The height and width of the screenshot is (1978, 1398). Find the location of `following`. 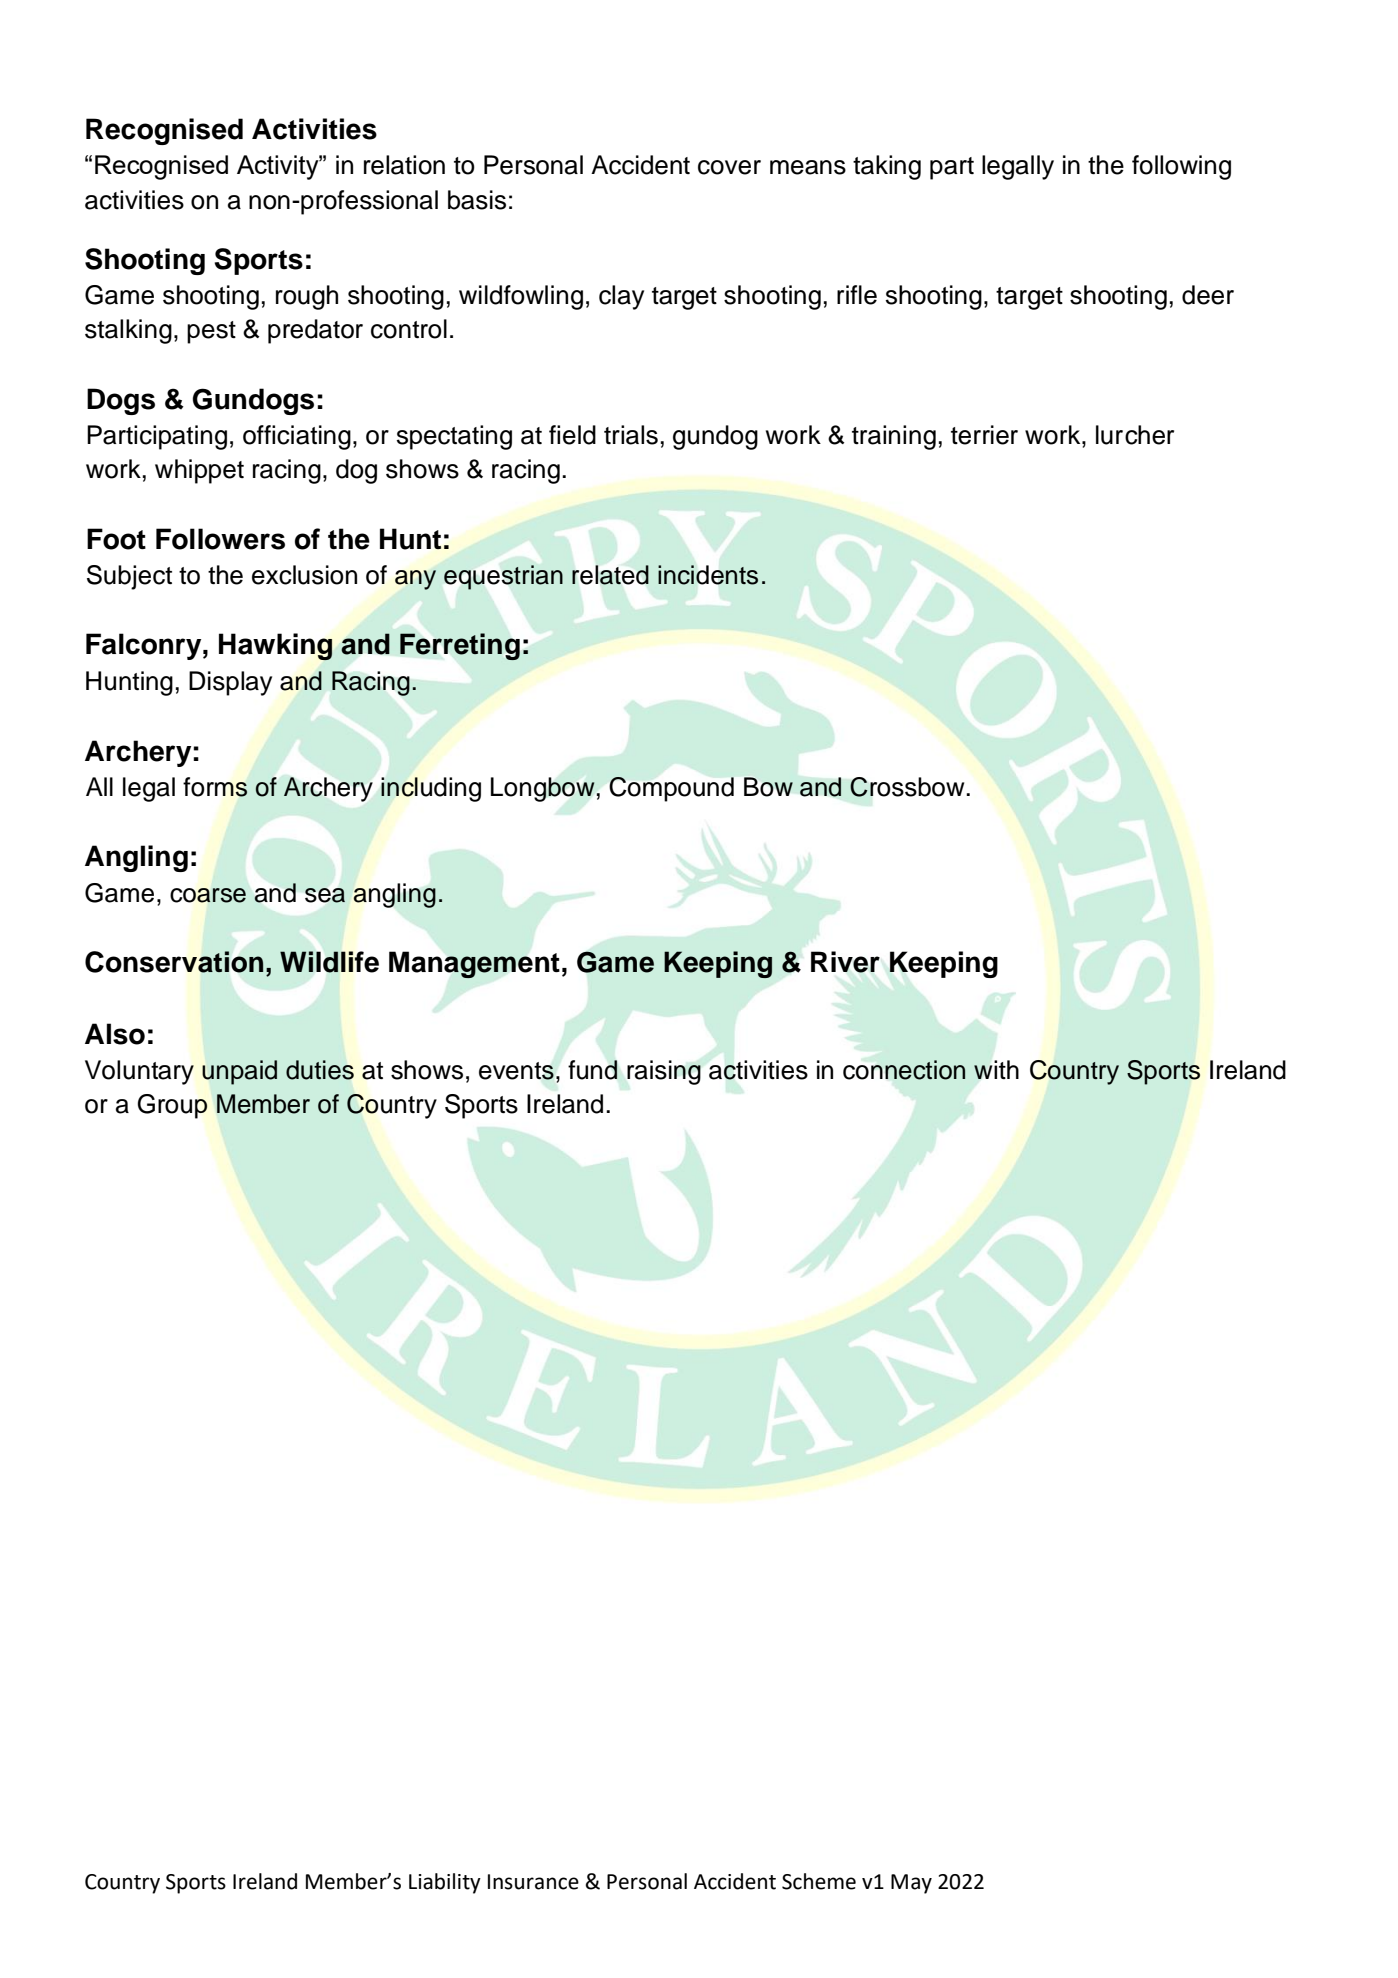

following is located at coordinates (1181, 167).
